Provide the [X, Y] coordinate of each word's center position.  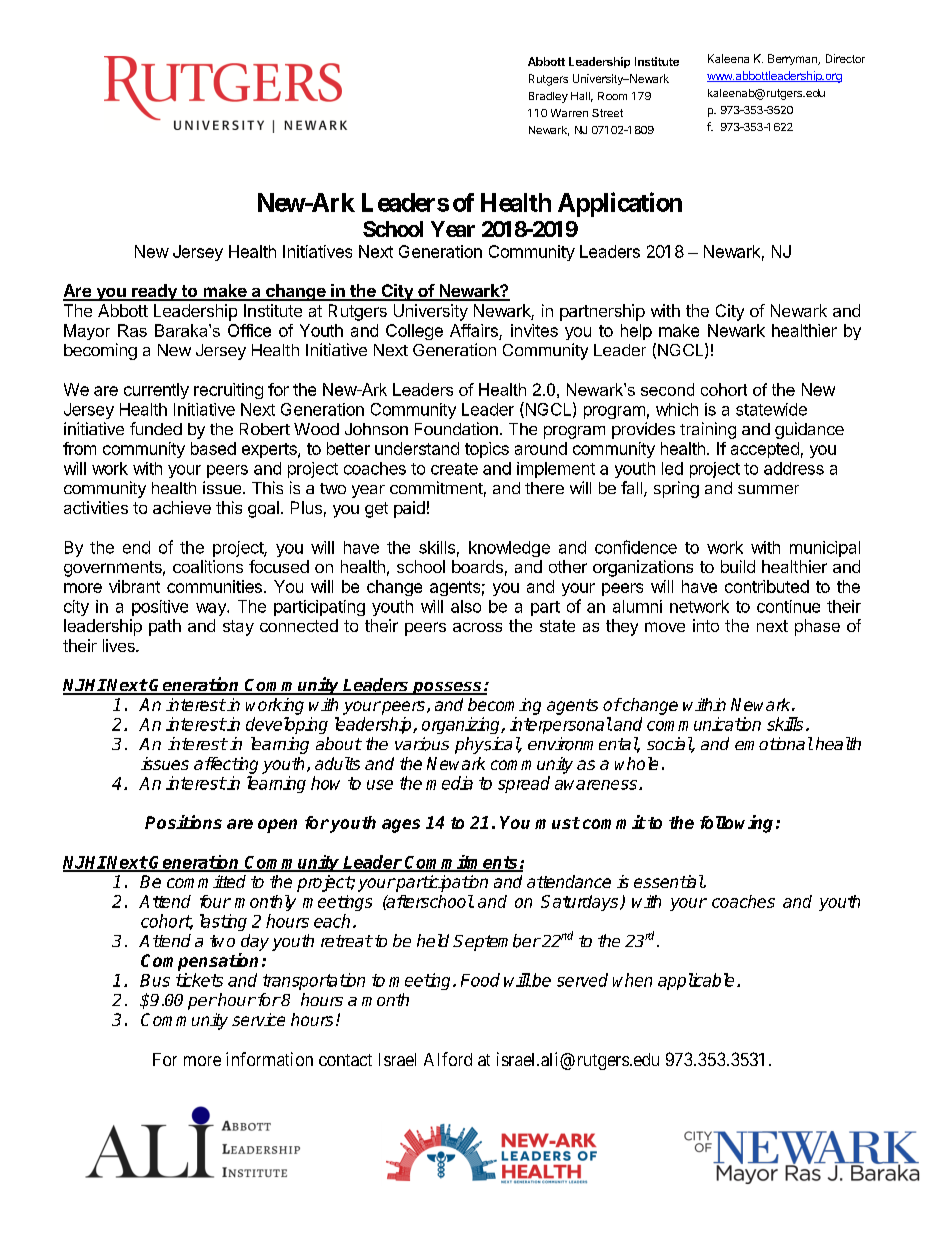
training [708, 430]
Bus [155, 980]
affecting [226, 765]
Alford [448, 1059]
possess [447, 688]
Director [845, 58]
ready [154, 292]
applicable [696, 981]
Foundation [456, 428]
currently [156, 391]
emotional [774, 743]
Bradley [548, 97]
